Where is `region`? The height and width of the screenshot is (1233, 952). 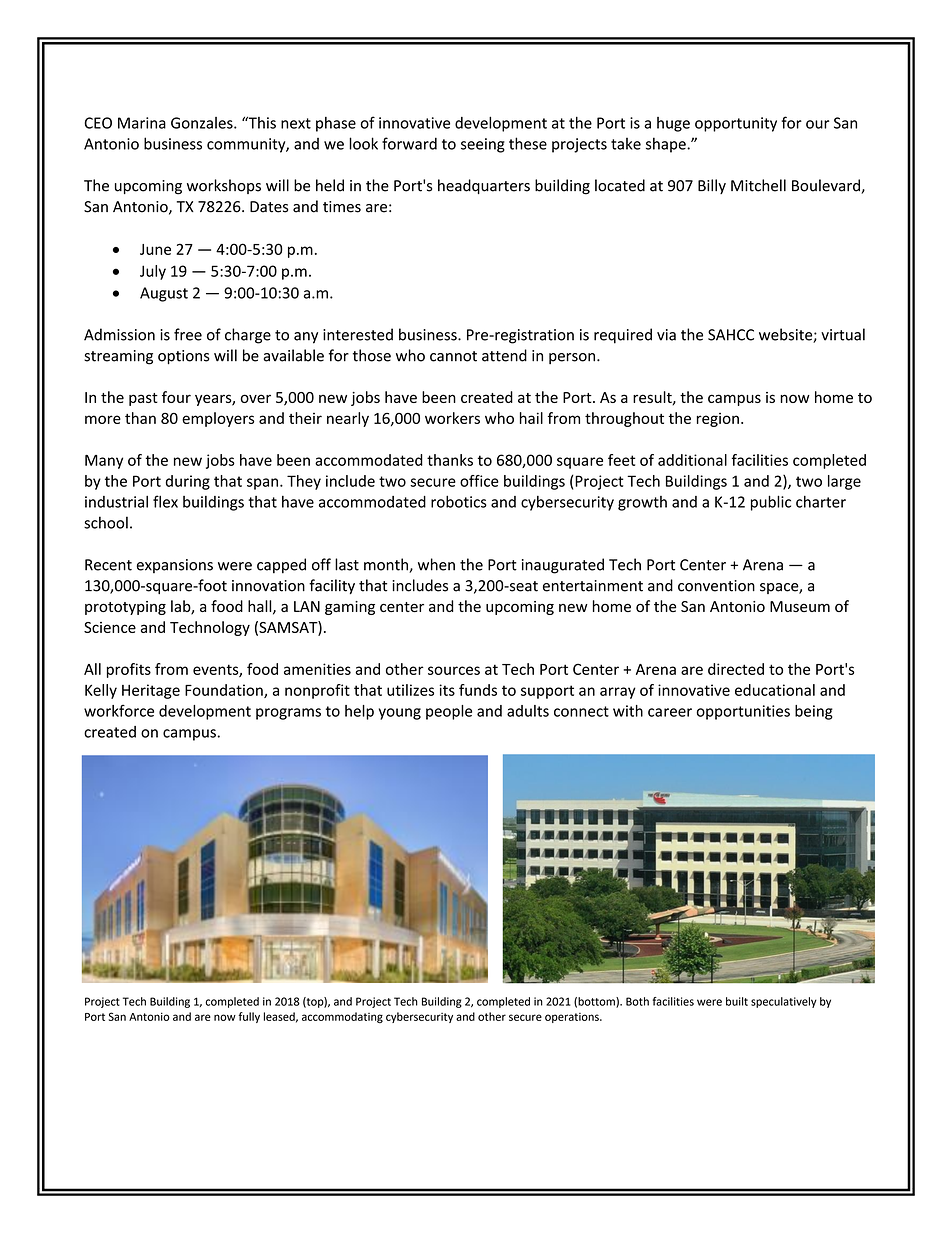 region is located at coordinates (718, 420).
